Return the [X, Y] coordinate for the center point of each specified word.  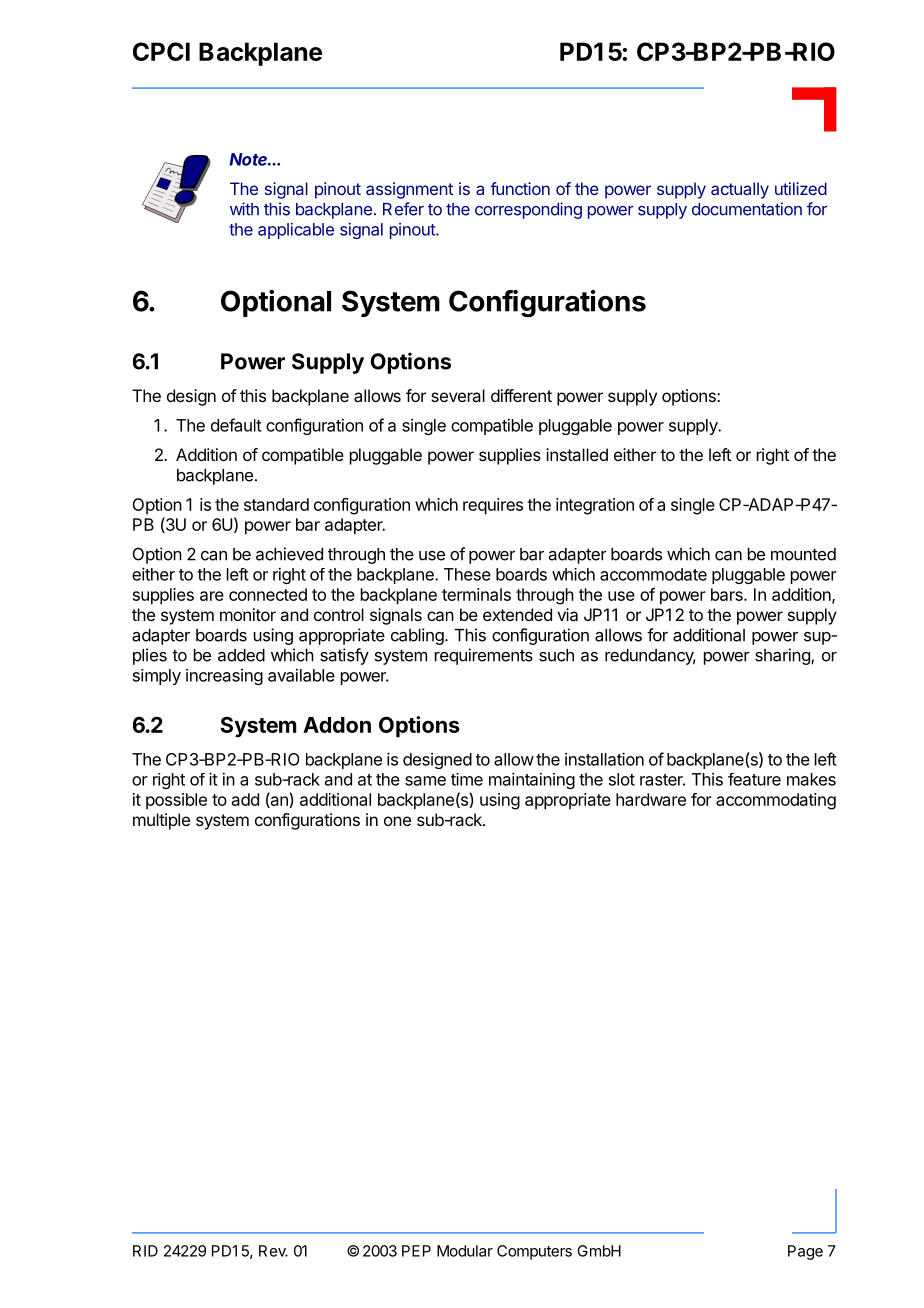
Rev [273, 1251]
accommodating [776, 801]
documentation [747, 209]
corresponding [528, 210]
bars [728, 594]
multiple [161, 821]
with [244, 209]
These [467, 574]
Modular [465, 1251]
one [397, 821]
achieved [289, 554]
